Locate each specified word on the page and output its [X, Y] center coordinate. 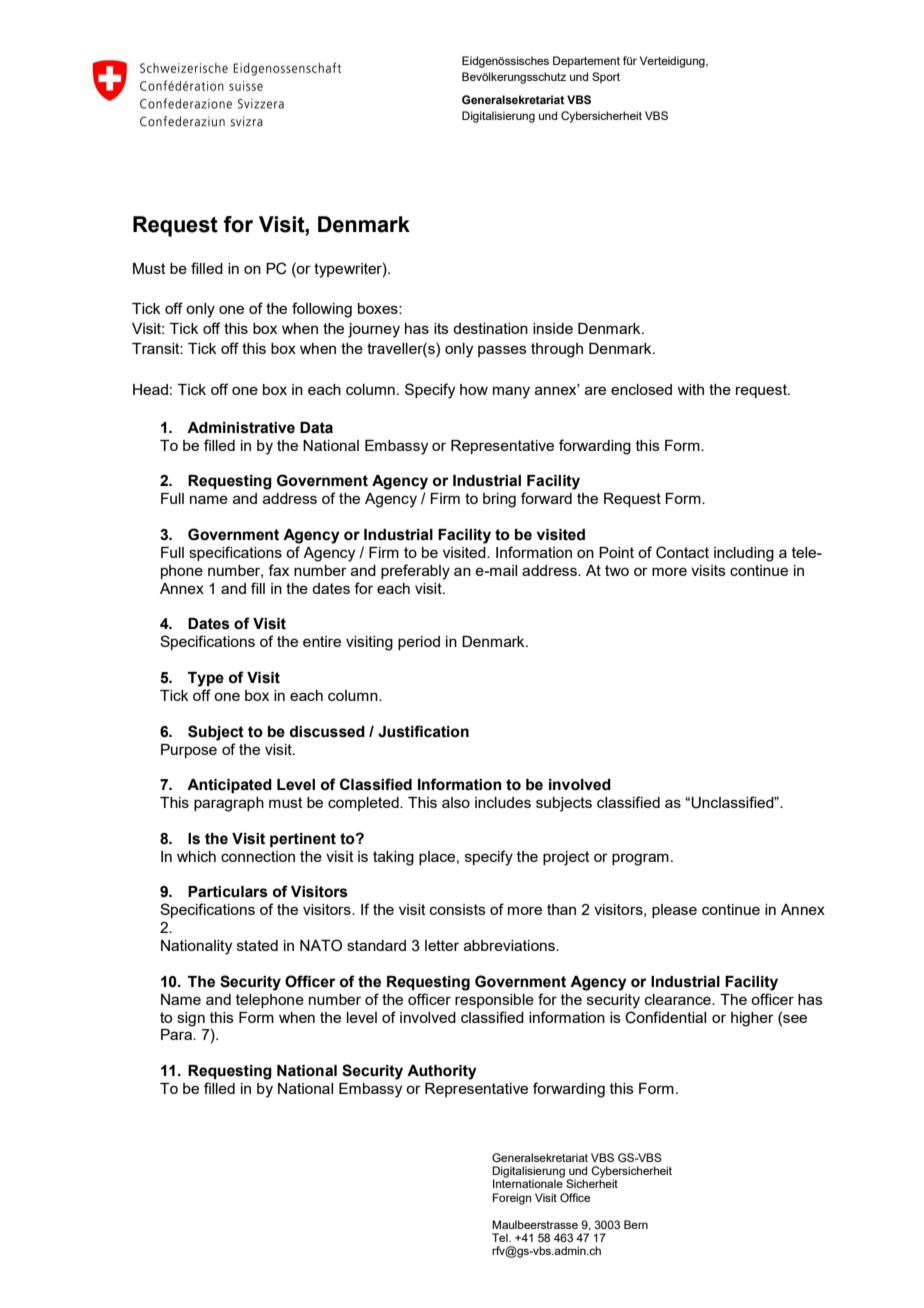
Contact [682, 552]
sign [191, 1019]
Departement [586, 62]
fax [278, 570]
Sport [606, 78]
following [322, 310]
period [419, 643]
